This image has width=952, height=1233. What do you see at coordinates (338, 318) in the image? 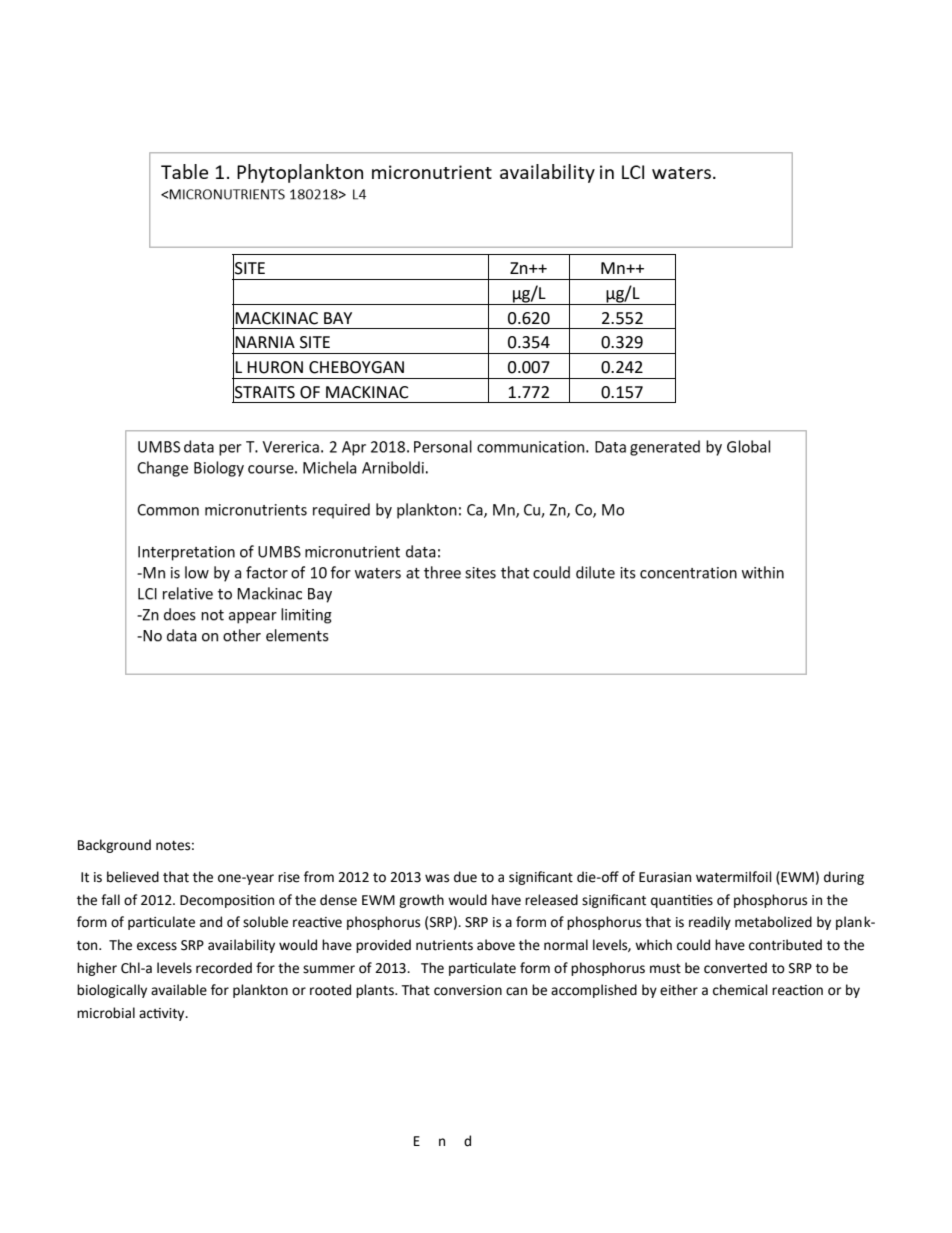
I see `BAY` at bounding box center [338, 318].
